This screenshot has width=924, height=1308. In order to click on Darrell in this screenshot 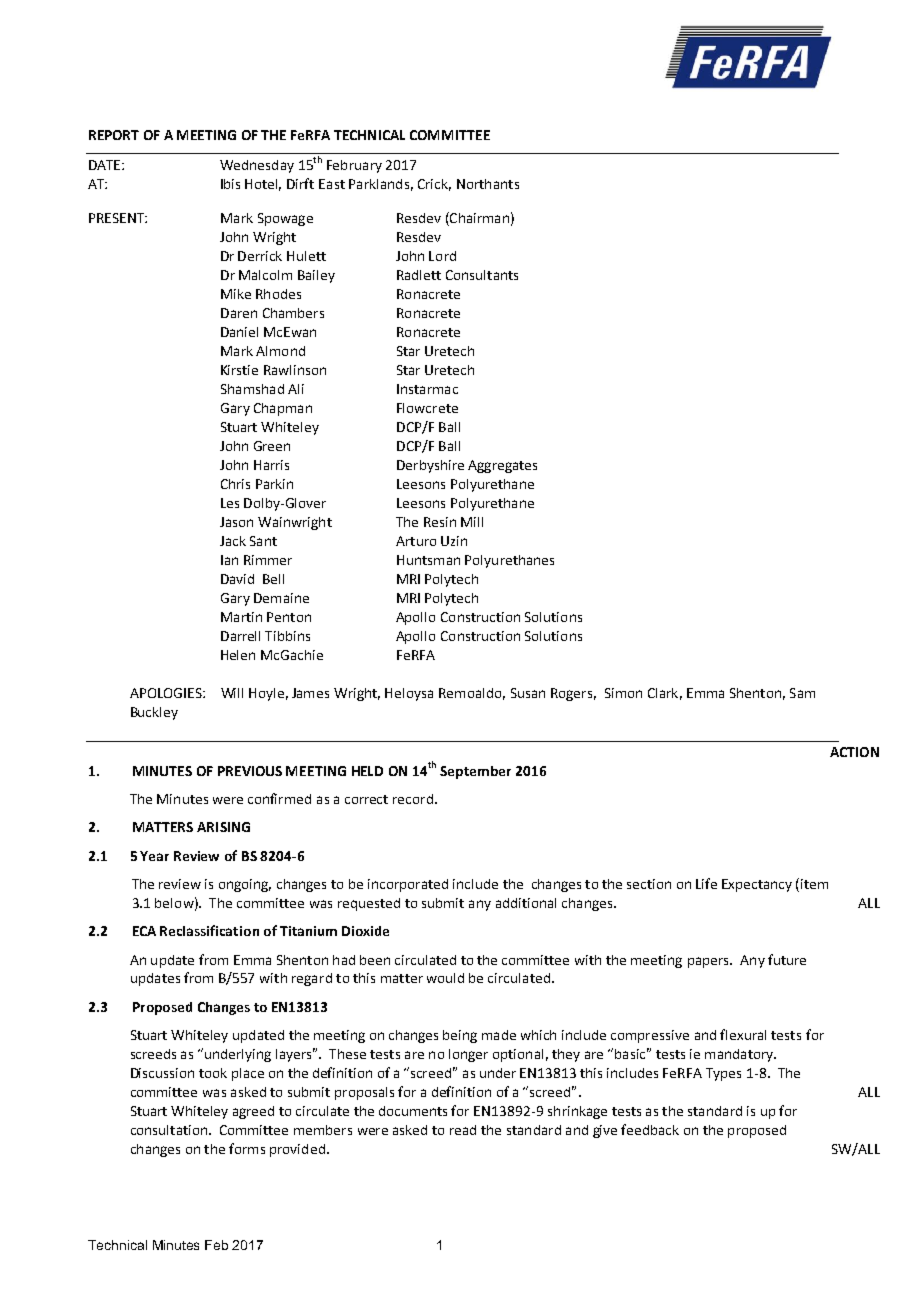, I will do `click(240, 636)`.
